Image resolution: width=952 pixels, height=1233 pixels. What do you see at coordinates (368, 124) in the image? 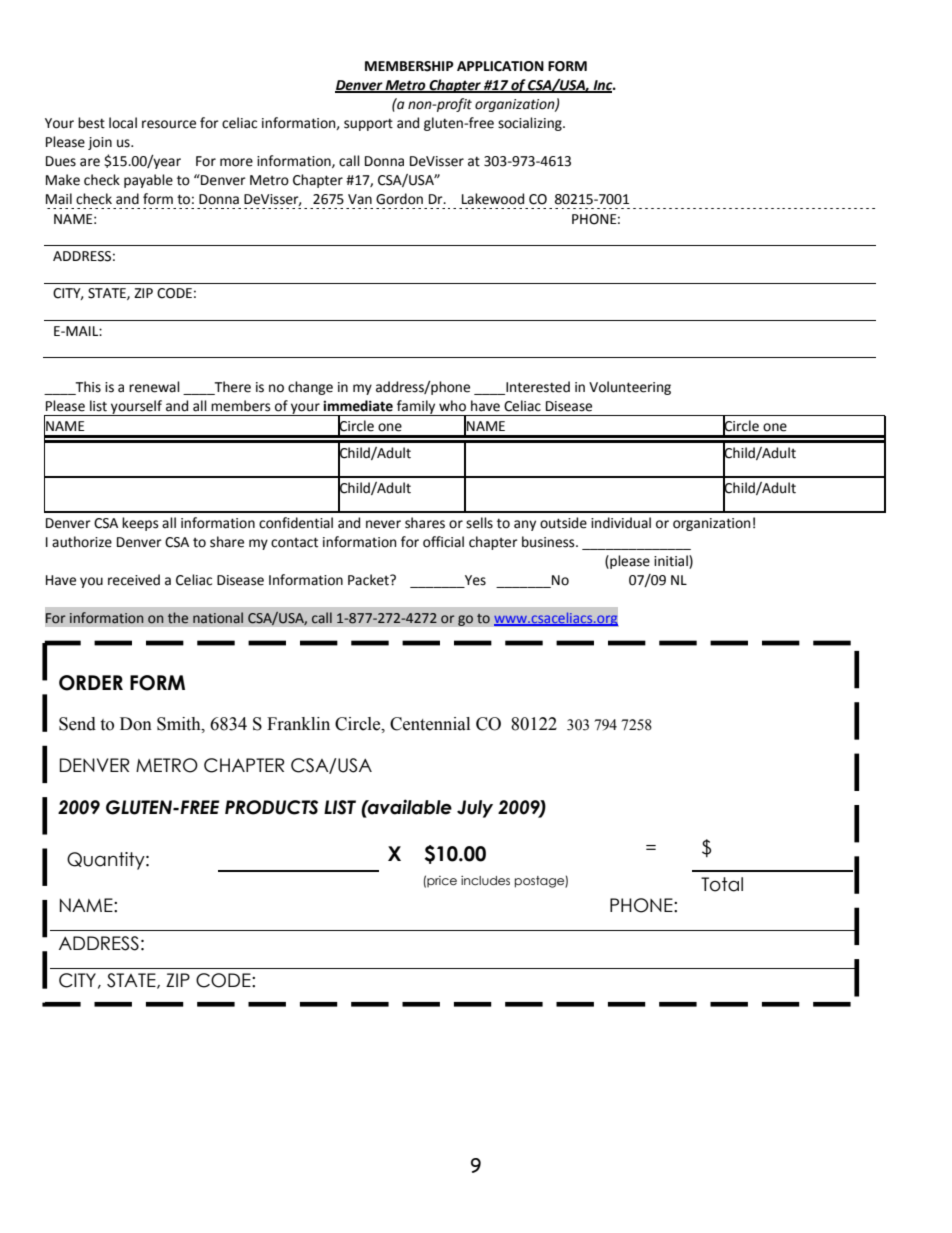
I see `support` at bounding box center [368, 124].
